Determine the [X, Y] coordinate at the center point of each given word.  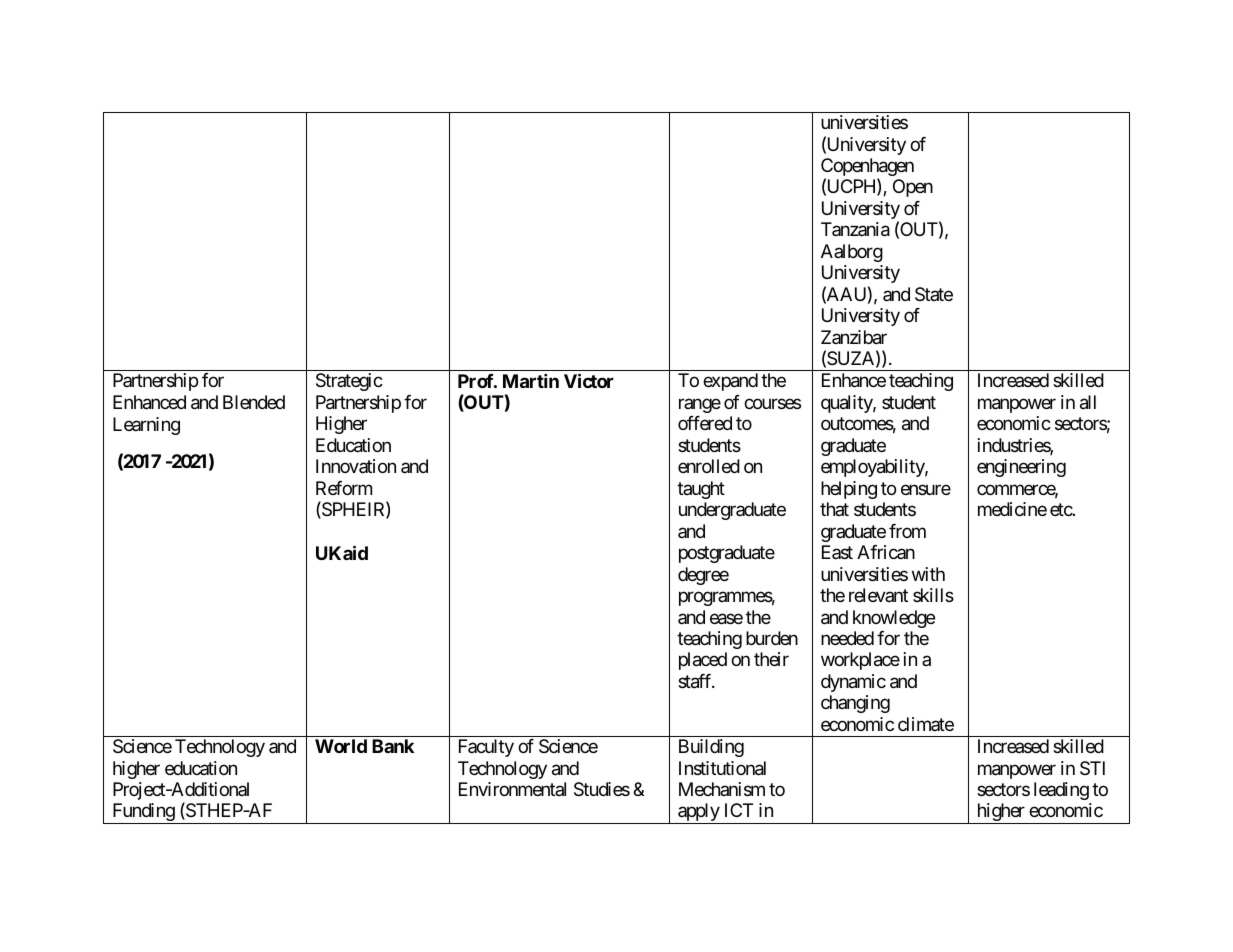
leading [1061, 791]
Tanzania [855, 229]
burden [772, 638]
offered [705, 423]
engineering [1021, 468]
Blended [254, 402]
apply [698, 813]
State [934, 294]
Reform [344, 488]
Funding [143, 813]
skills [933, 595]
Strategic [349, 382]
